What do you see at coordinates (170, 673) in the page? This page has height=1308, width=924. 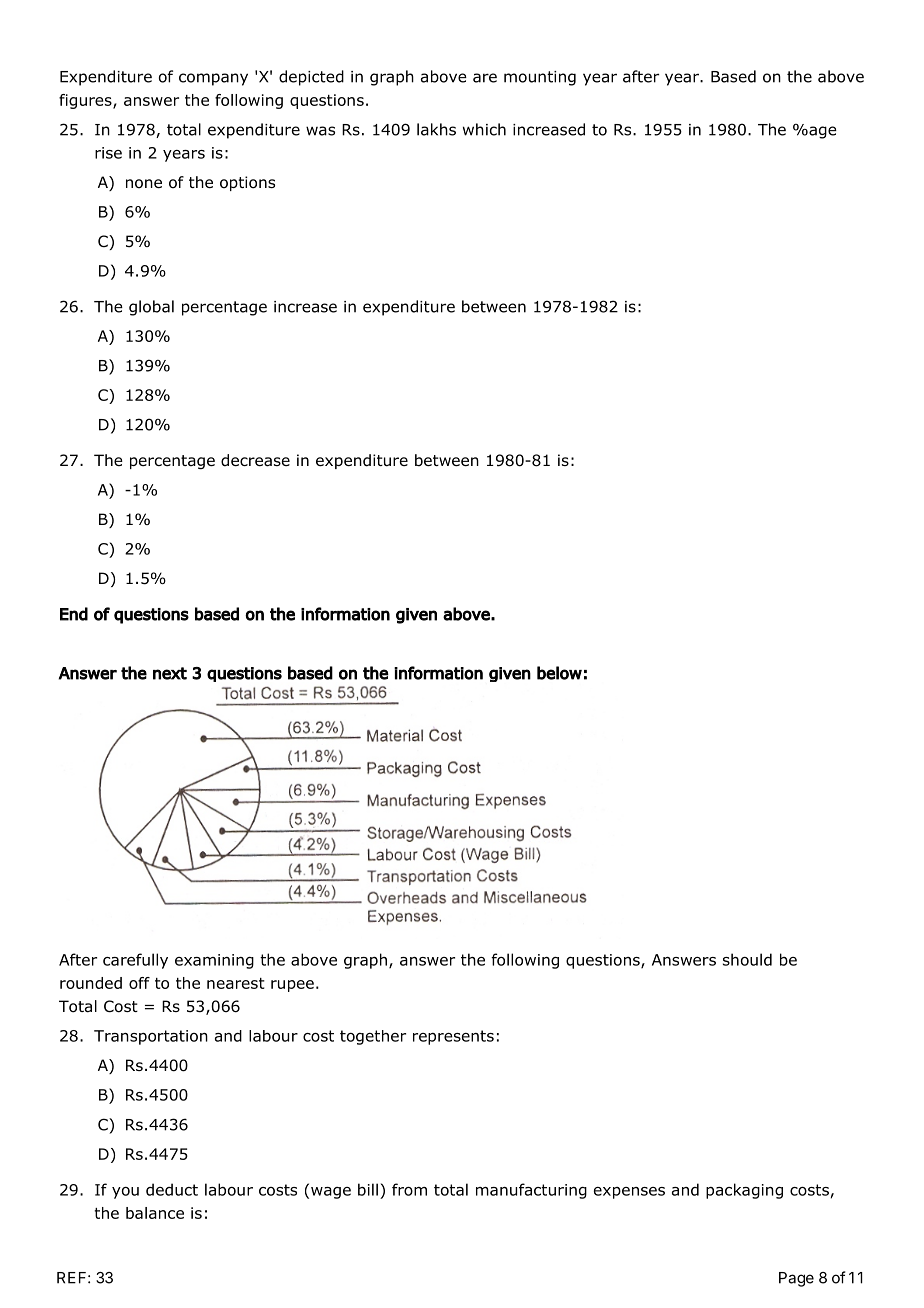 I see `next` at bounding box center [170, 673].
